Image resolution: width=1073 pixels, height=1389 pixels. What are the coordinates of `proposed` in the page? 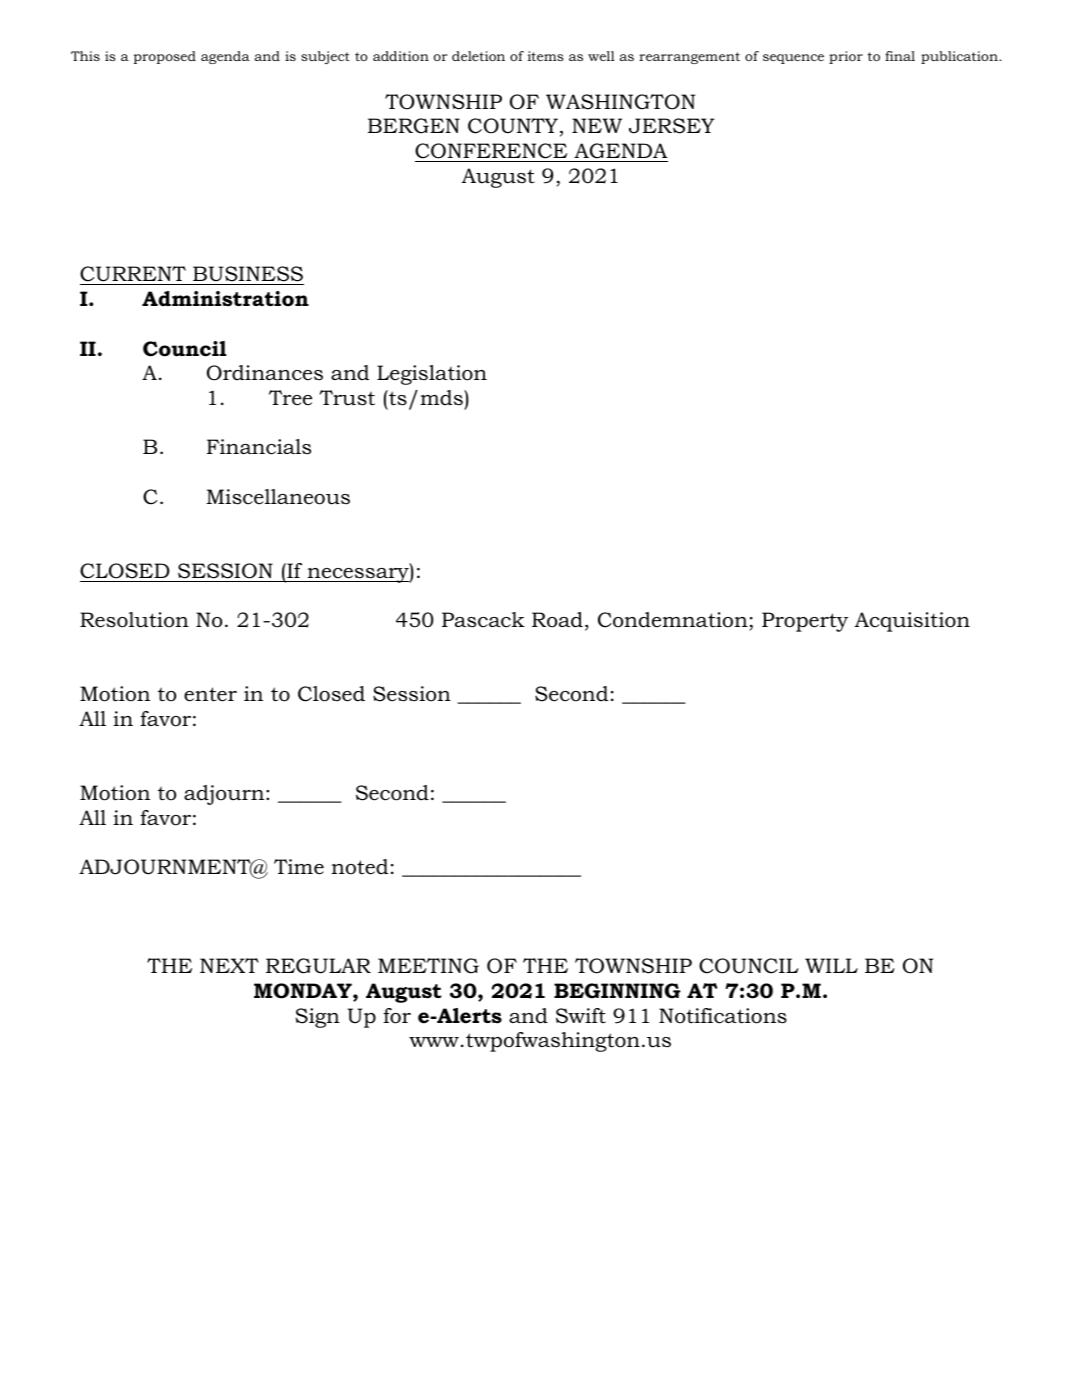 It's located at (165, 57).
